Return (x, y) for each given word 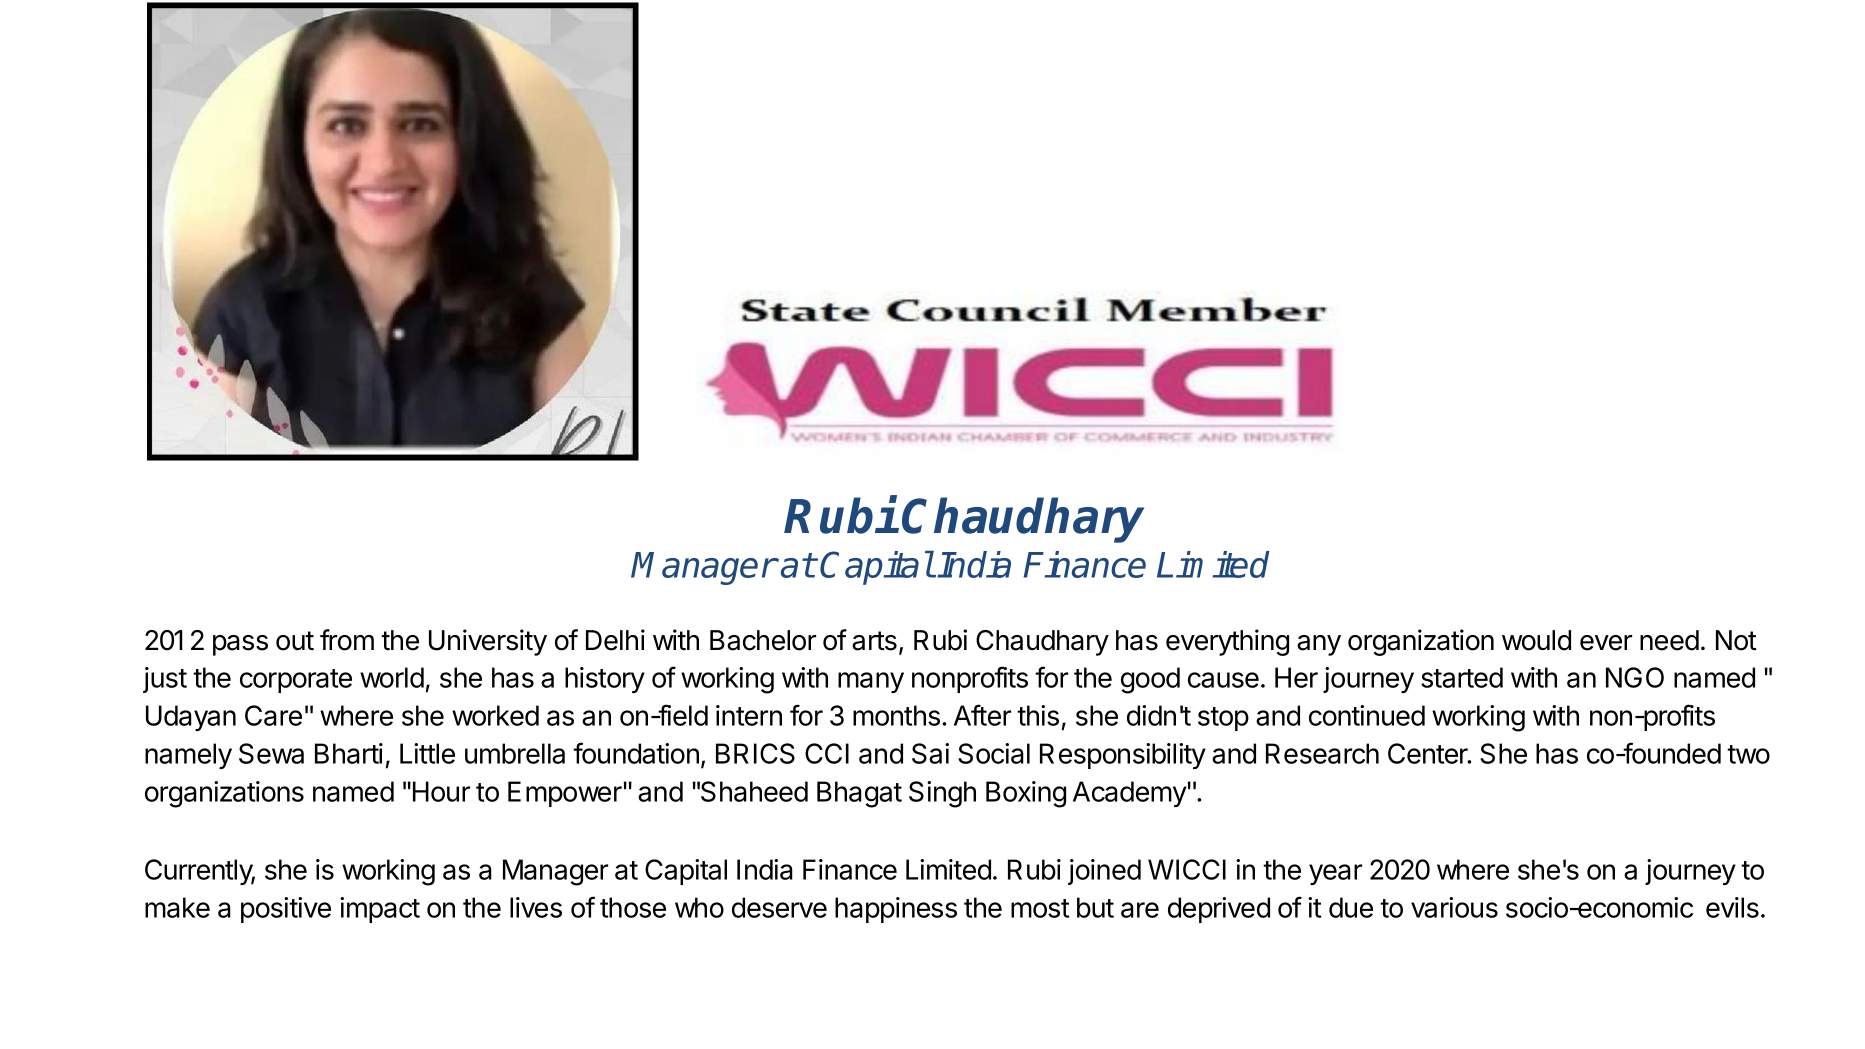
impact (380, 910)
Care (273, 715)
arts (874, 641)
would (1536, 640)
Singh (942, 794)
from (347, 640)
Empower (565, 794)
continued (1367, 715)
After (982, 715)
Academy (1130, 794)
